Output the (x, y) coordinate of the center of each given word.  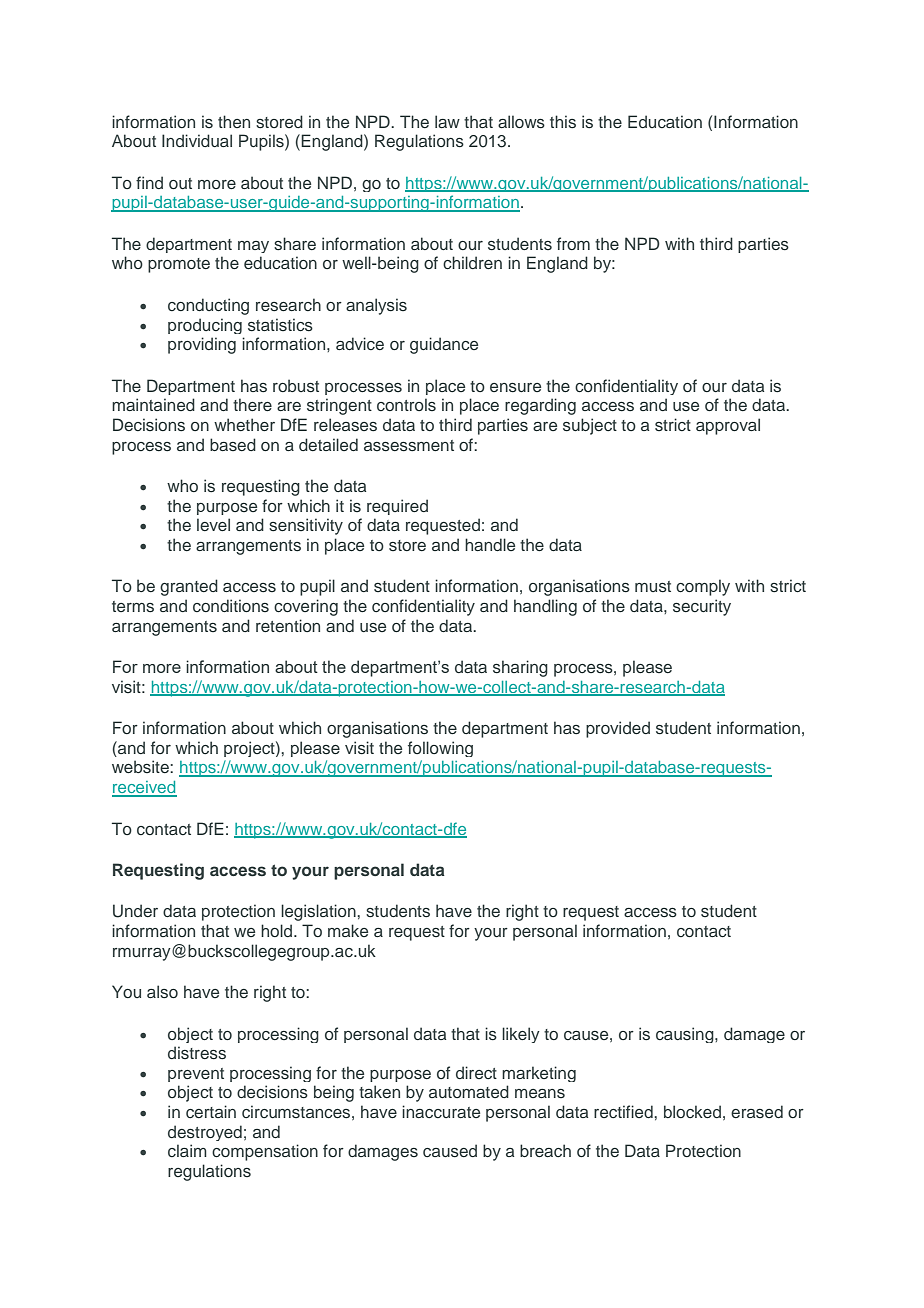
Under (135, 911)
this (563, 122)
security (702, 607)
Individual (197, 140)
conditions (231, 605)
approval (728, 426)
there (252, 404)
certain (211, 1111)
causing (686, 1035)
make (348, 930)
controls (406, 404)
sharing (520, 668)
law (447, 121)
